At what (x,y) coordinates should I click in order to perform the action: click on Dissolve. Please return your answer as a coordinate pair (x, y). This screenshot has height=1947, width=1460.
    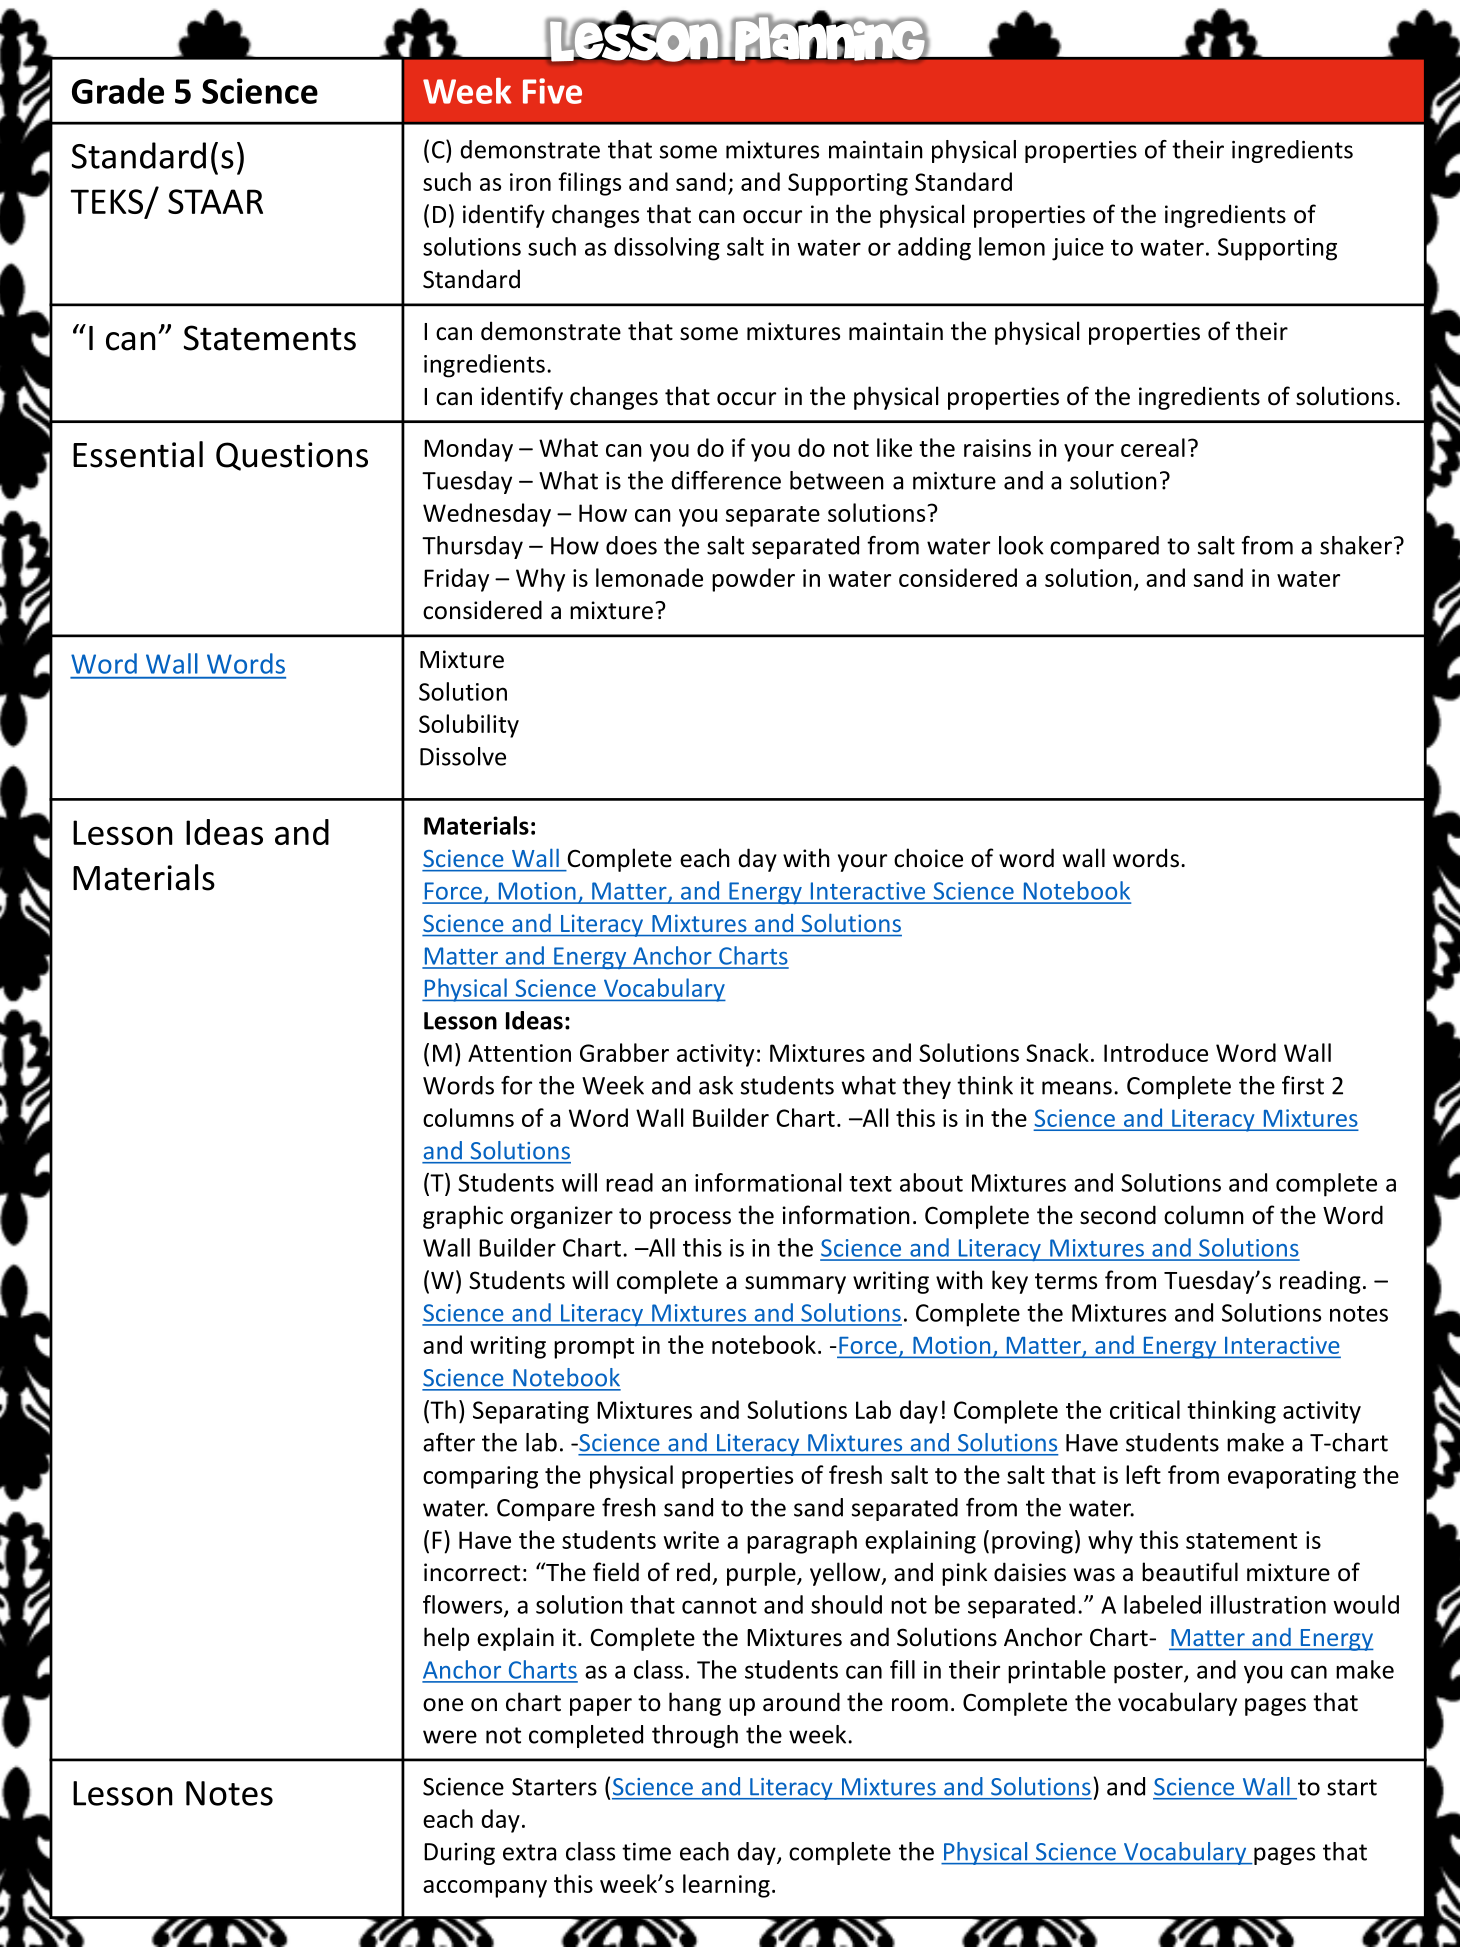
    Looking at the image, I should click on (463, 756).
